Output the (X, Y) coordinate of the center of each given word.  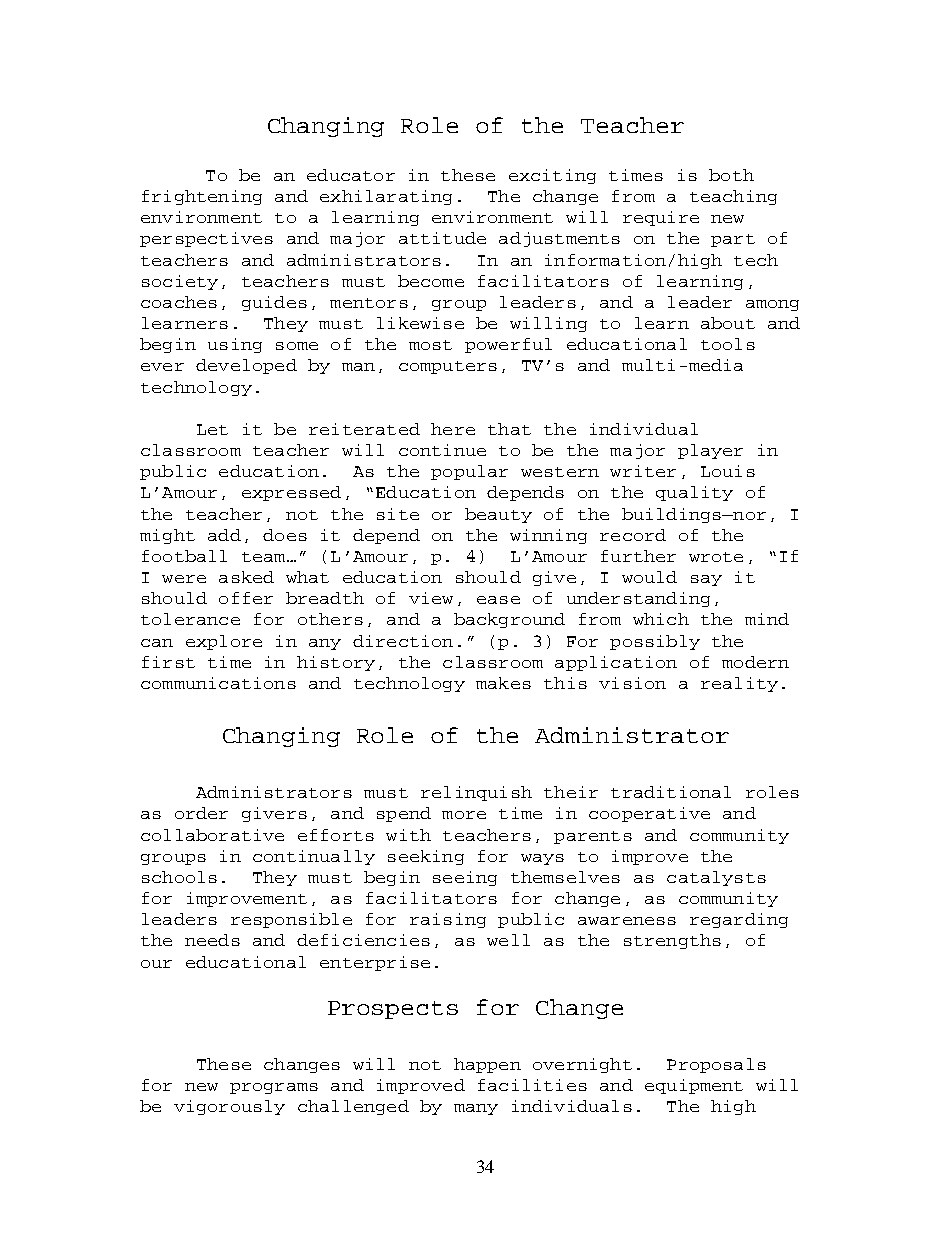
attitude (442, 238)
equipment (694, 1086)
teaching (733, 197)
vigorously (229, 1107)
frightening (202, 197)
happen (487, 1065)
